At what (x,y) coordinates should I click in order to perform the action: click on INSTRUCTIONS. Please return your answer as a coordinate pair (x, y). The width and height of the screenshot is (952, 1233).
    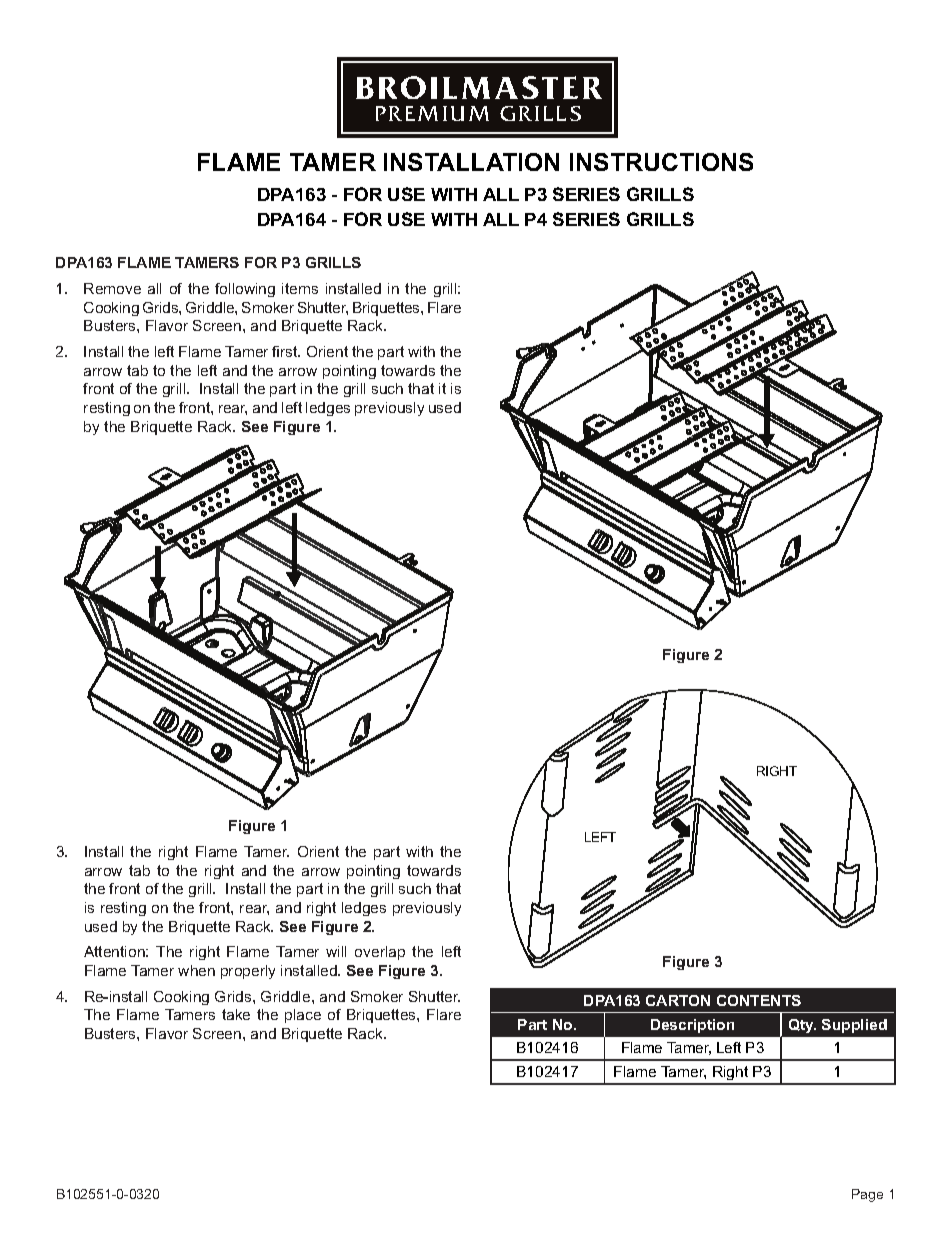
    Looking at the image, I should click on (661, 162).
